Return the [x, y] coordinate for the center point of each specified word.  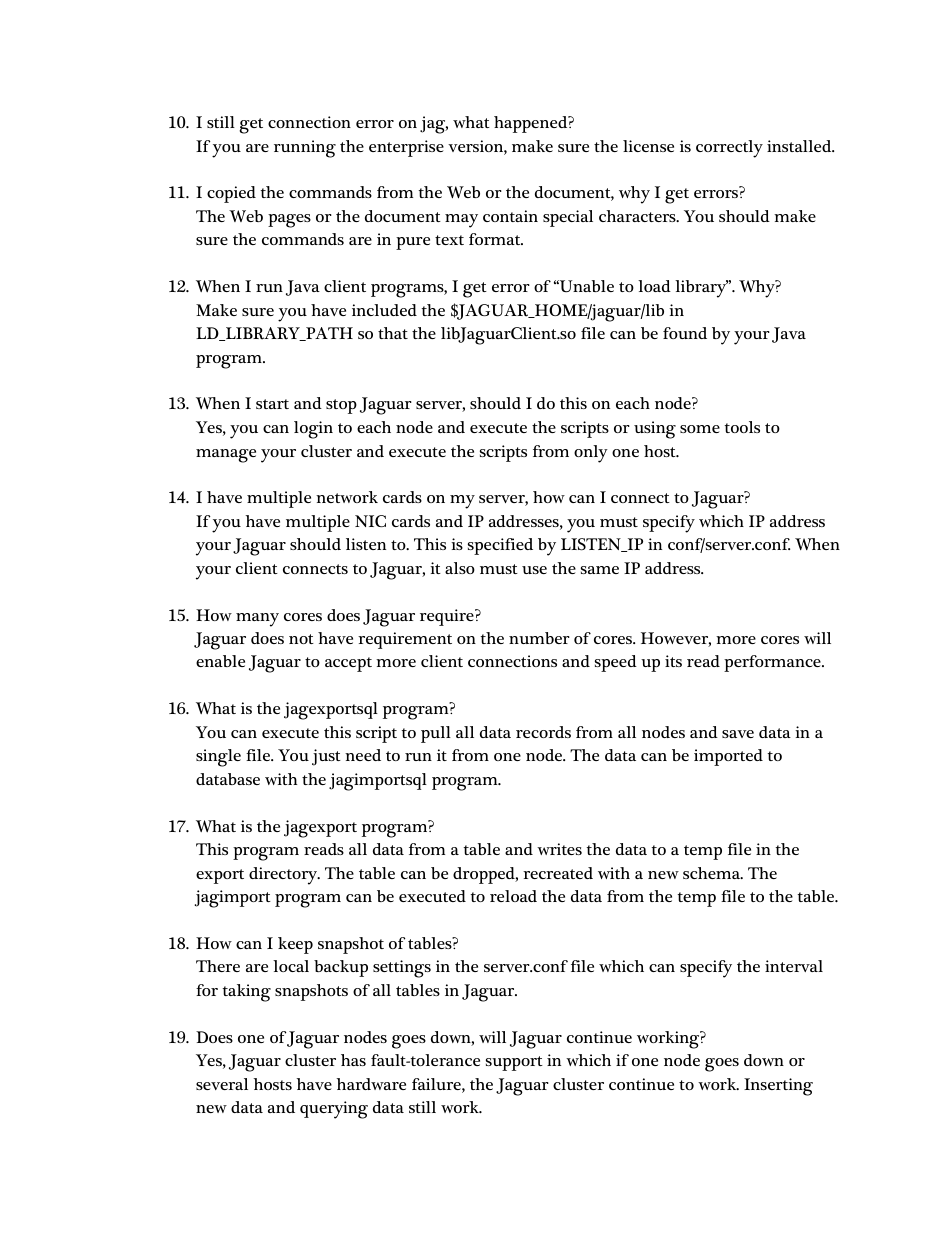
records [543, 732]
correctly [729, 149]
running [305, 149]
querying [334, 1110]
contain [510, 216]
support [514, 1063]
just [326, 757]
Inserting [778, 1087]
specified [500, 546]
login [313, 430]
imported [728, 757]
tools [742, 427]
